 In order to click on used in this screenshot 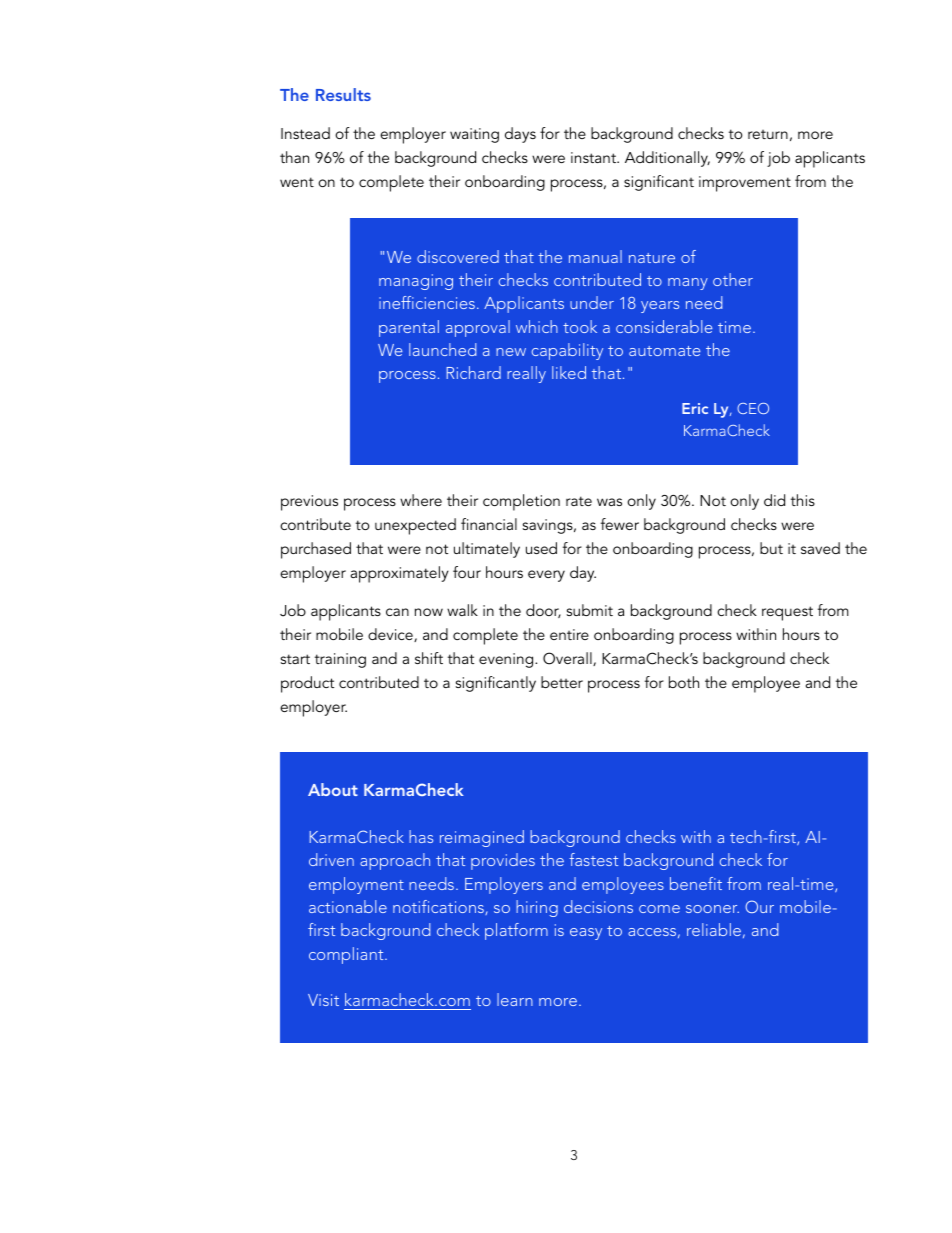, I will do `click(541, 548)`.
